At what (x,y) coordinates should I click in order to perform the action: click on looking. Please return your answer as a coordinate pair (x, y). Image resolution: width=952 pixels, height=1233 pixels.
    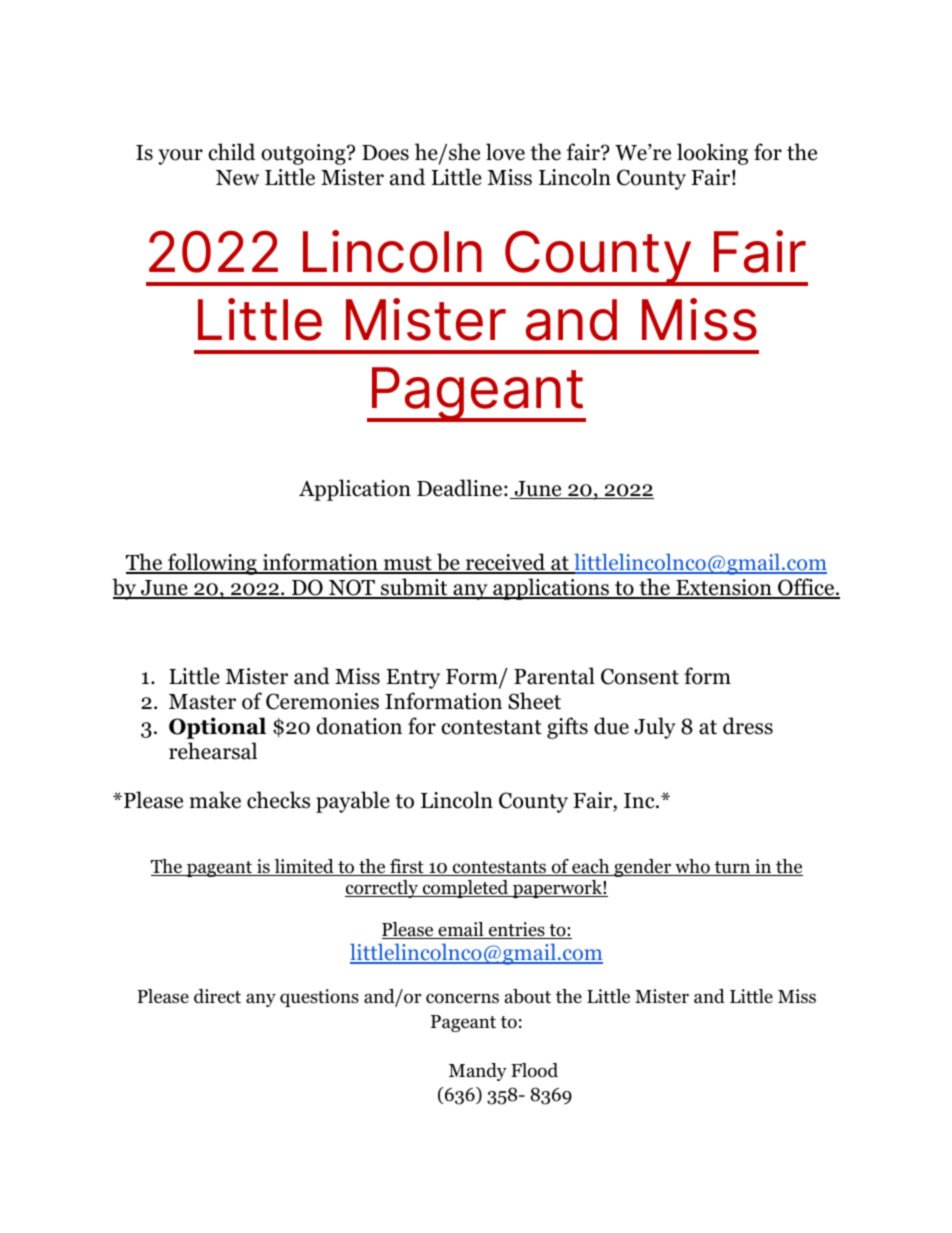
    Looking at the image, I should click on (712, 154).
